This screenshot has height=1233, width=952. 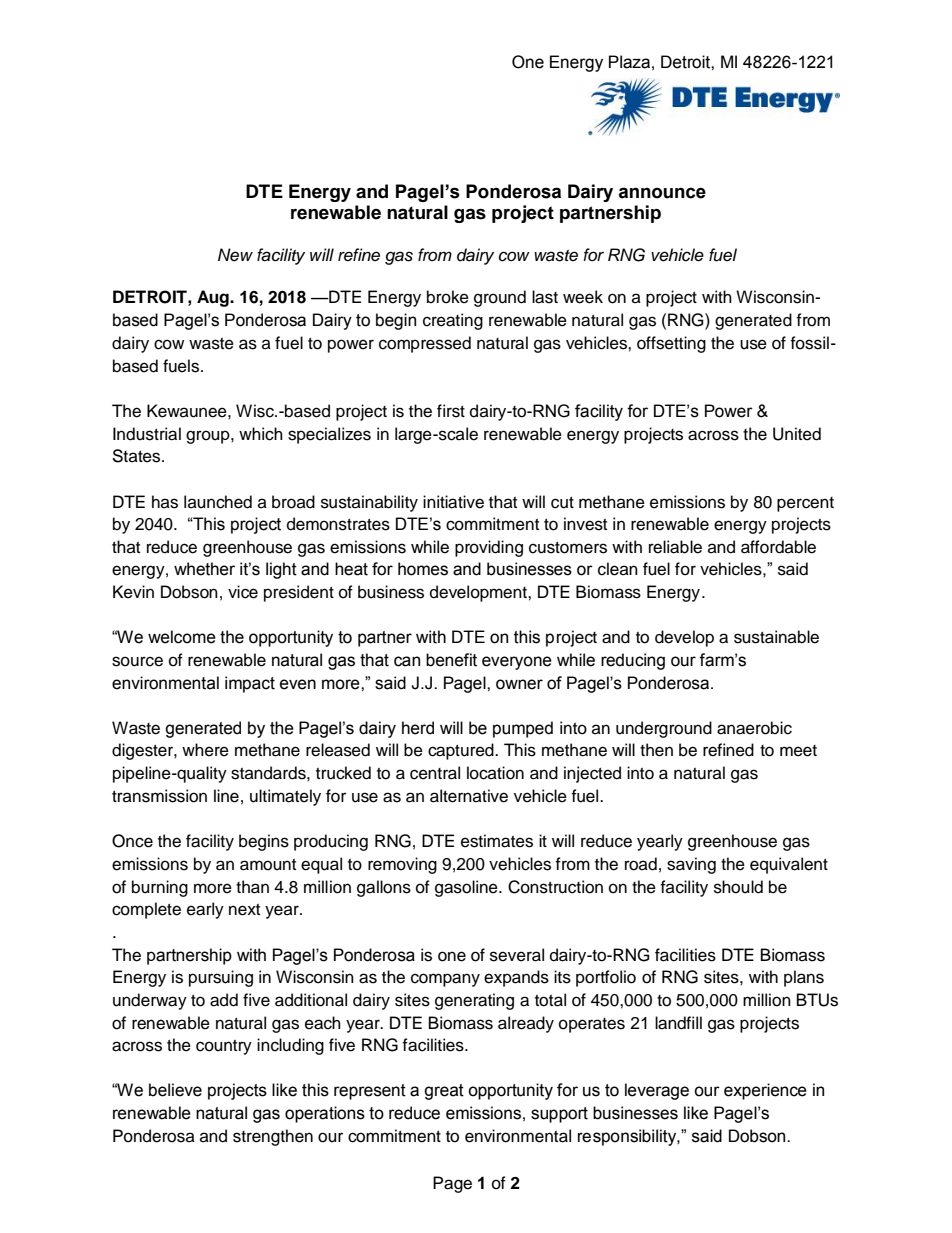 I want to click on benefit, so click(x=451, y=660).
